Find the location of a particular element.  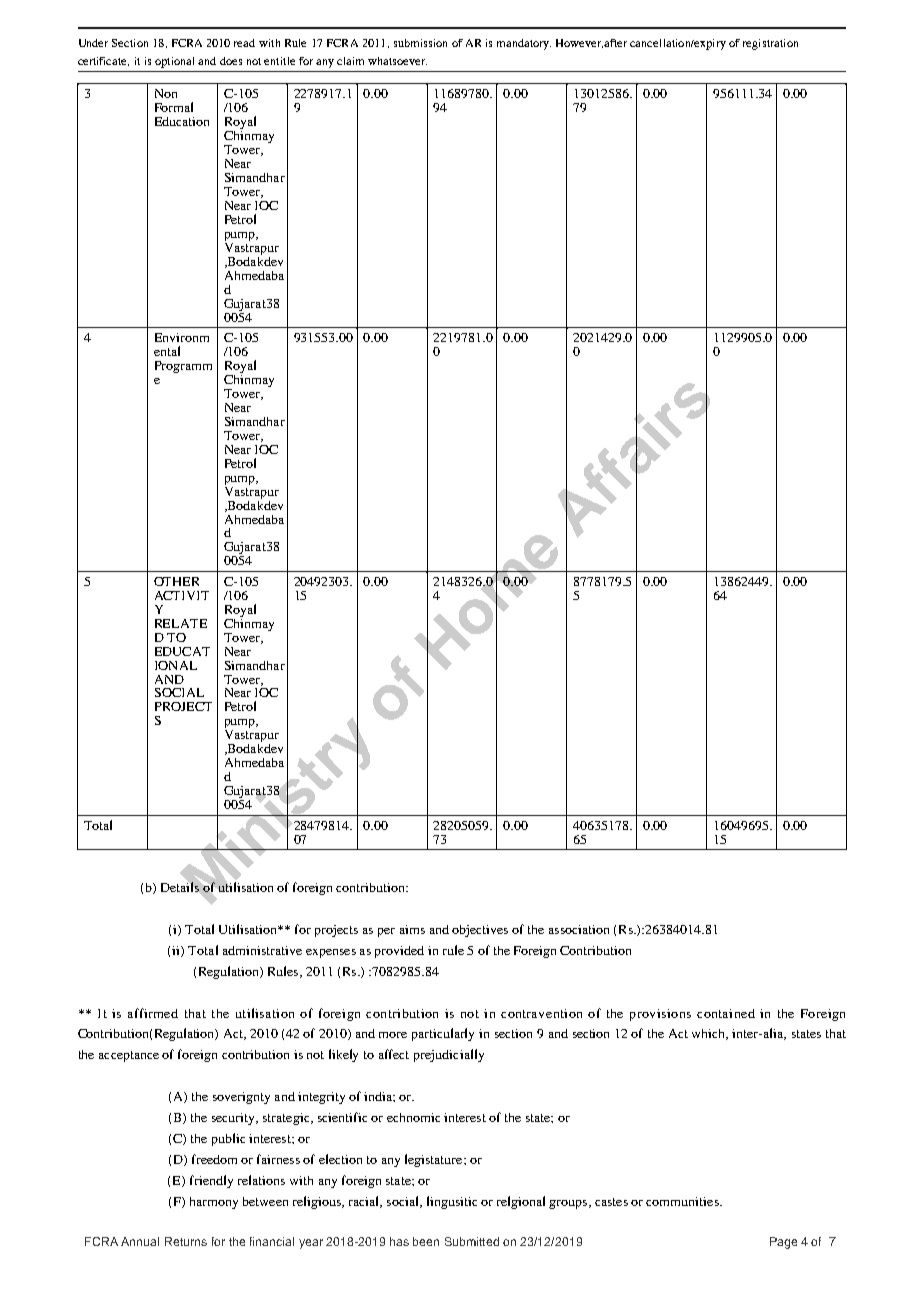

submission is located at coordinates (420, 43).
